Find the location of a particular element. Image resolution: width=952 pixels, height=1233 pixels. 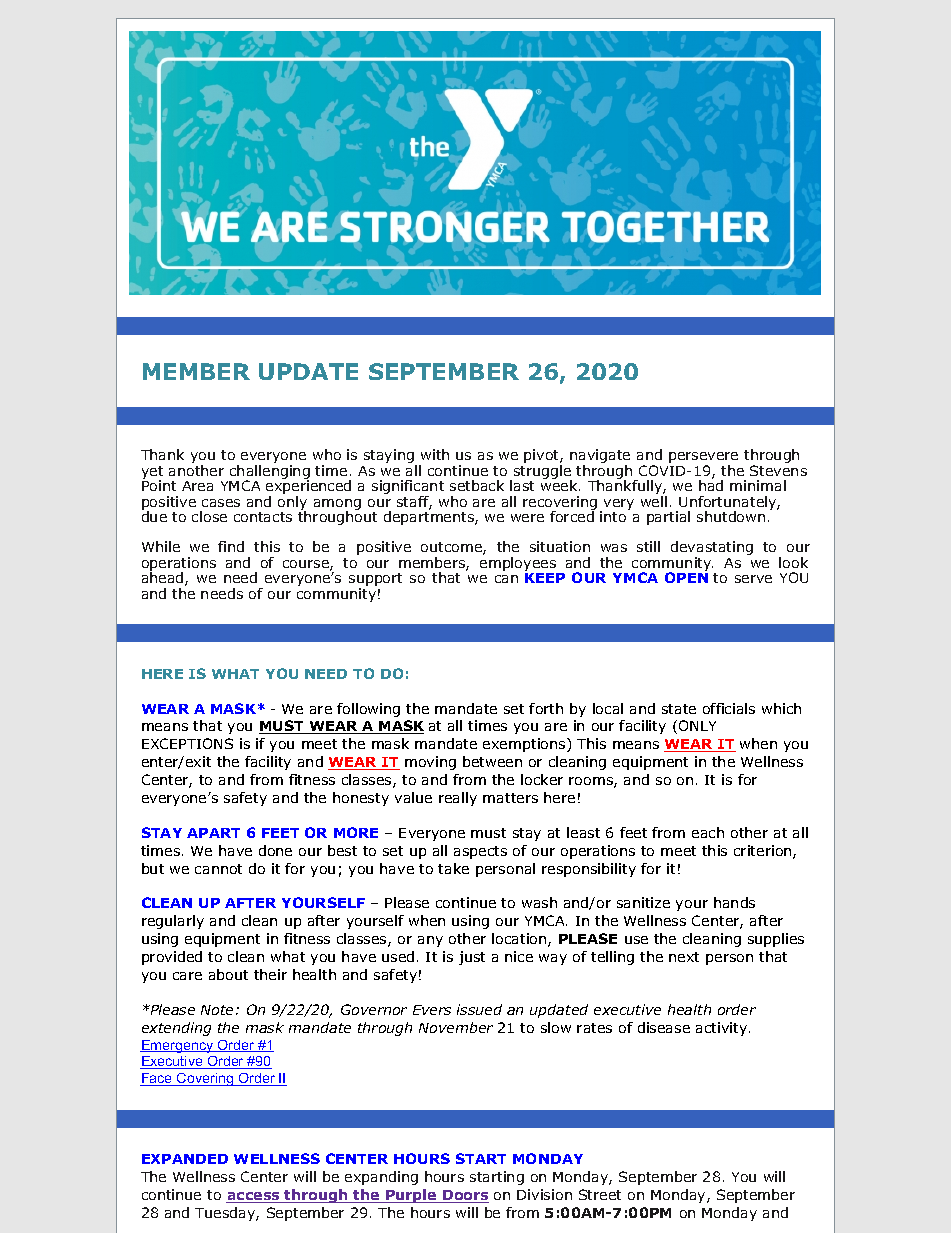

APART is located at coordinates (213, 833).
